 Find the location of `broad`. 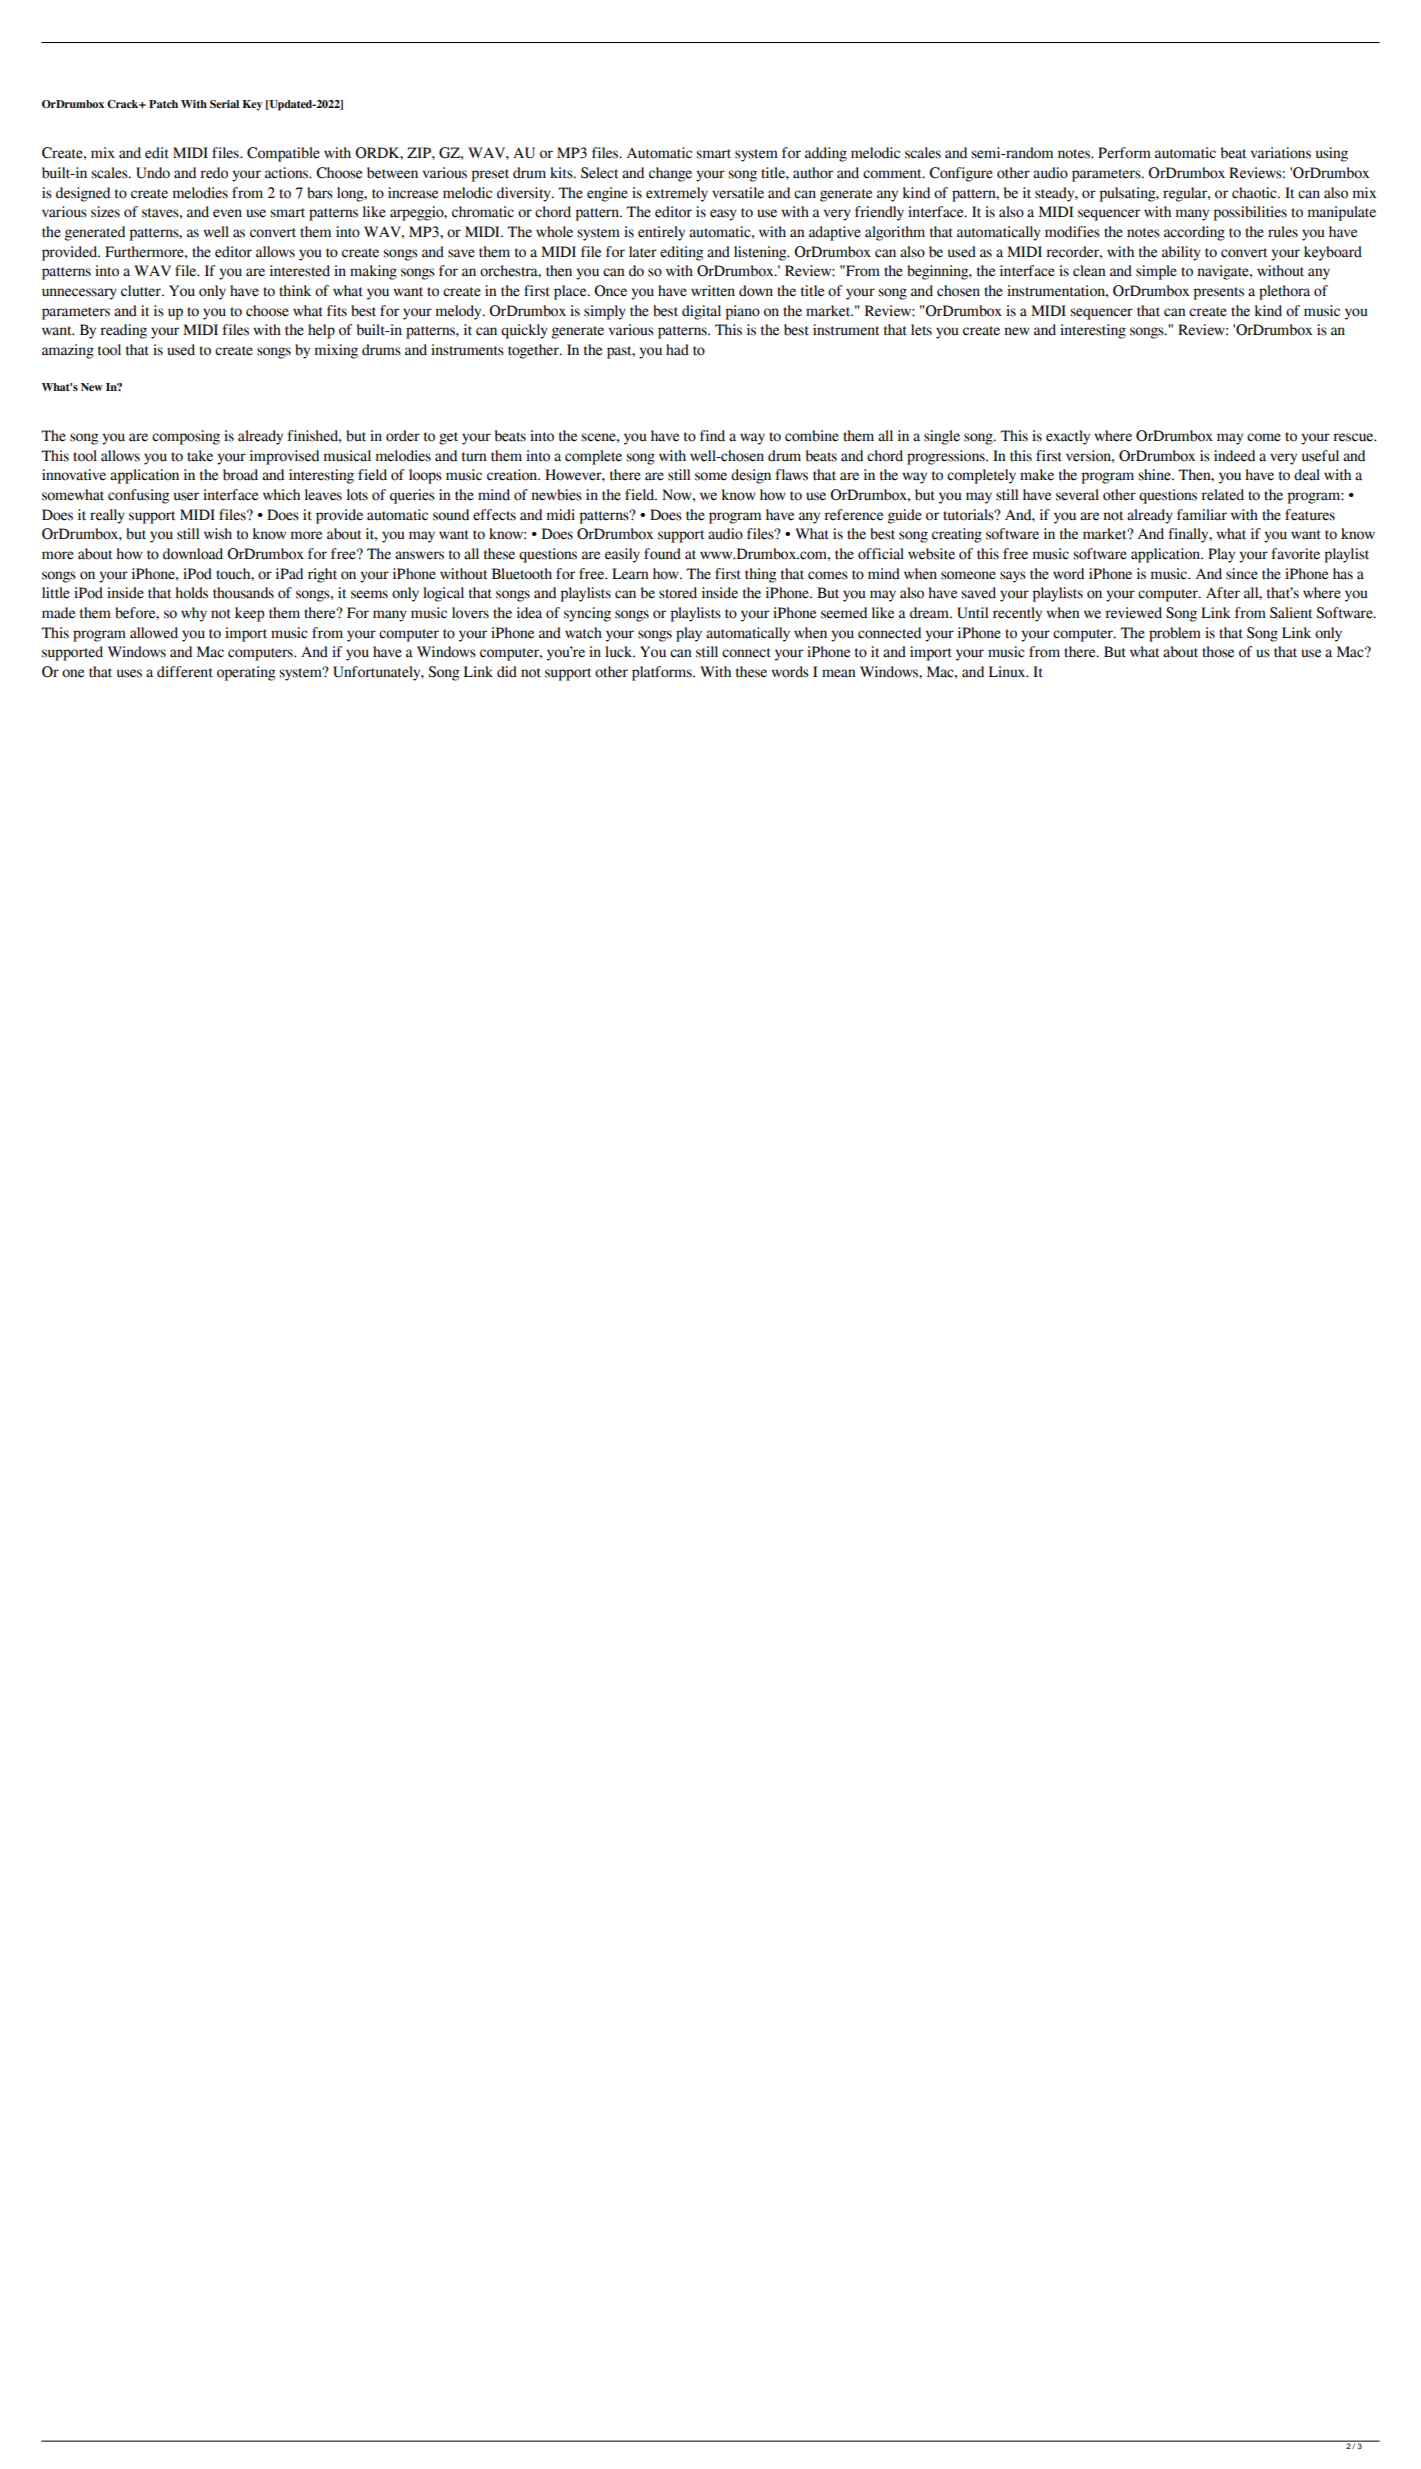

broad is located at coordinates (240, 475).
